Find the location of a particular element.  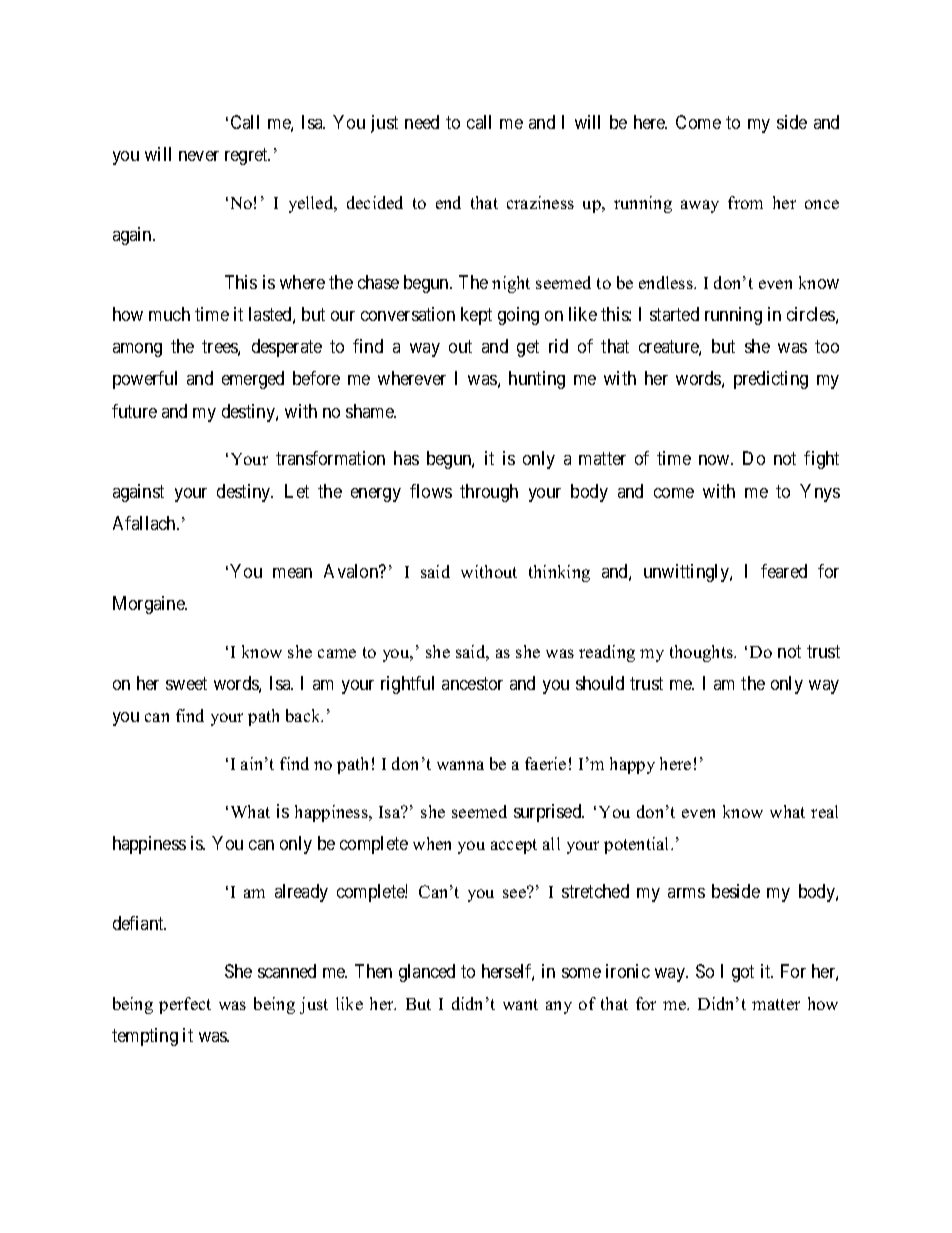

transformation is located at coordinates (330, 458).
